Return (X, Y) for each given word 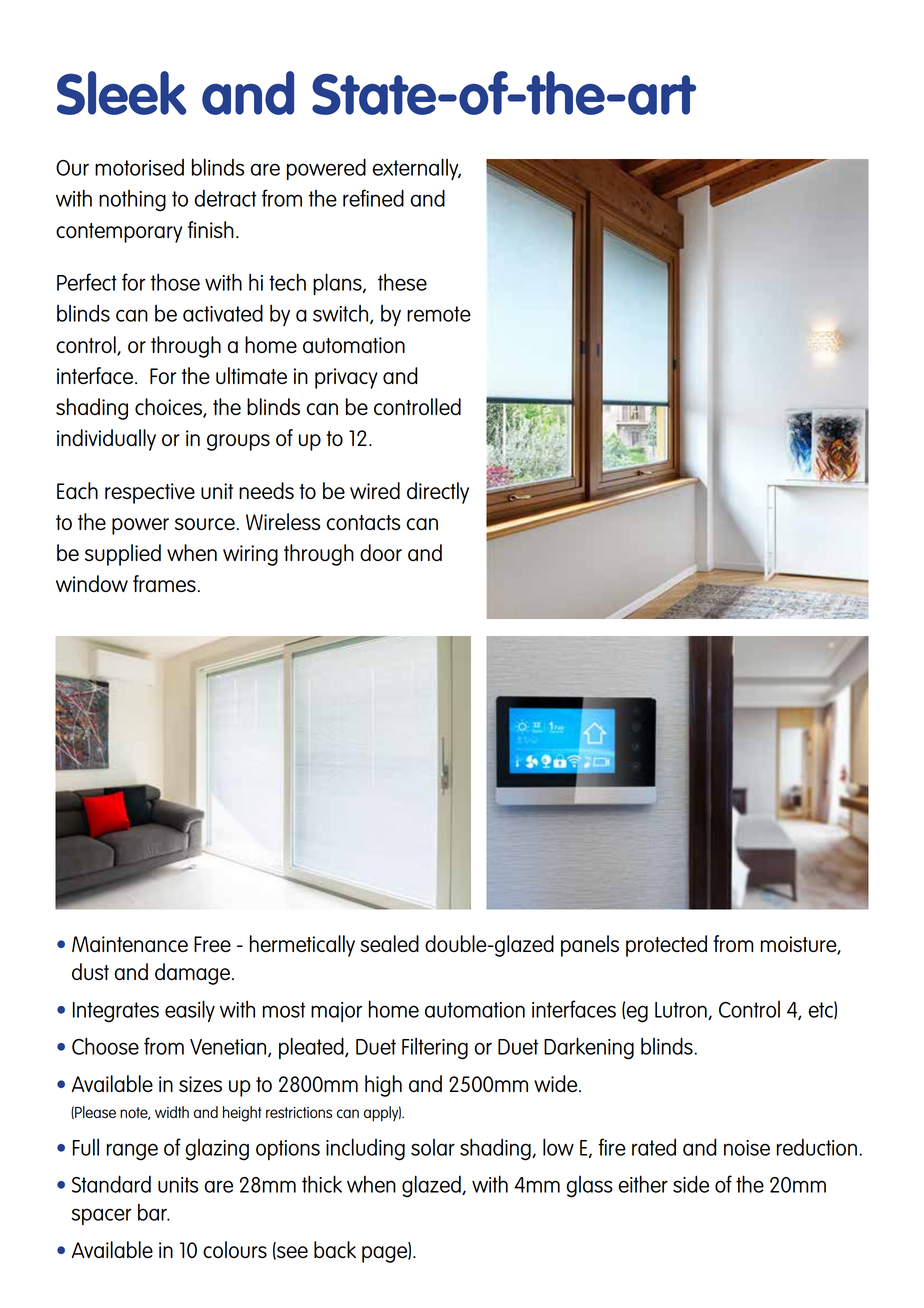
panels (590, 946)
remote (439, 314)
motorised (139, 167)
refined (373, 198)
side (691, 1184)
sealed (390, 943)
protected (666, 946)
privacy (346, 378)
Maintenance (130, 944)
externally (416, 169)
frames (164, 583)
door (381, 552)
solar (433, 1147)
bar (153, 1212)
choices (169, 408)
